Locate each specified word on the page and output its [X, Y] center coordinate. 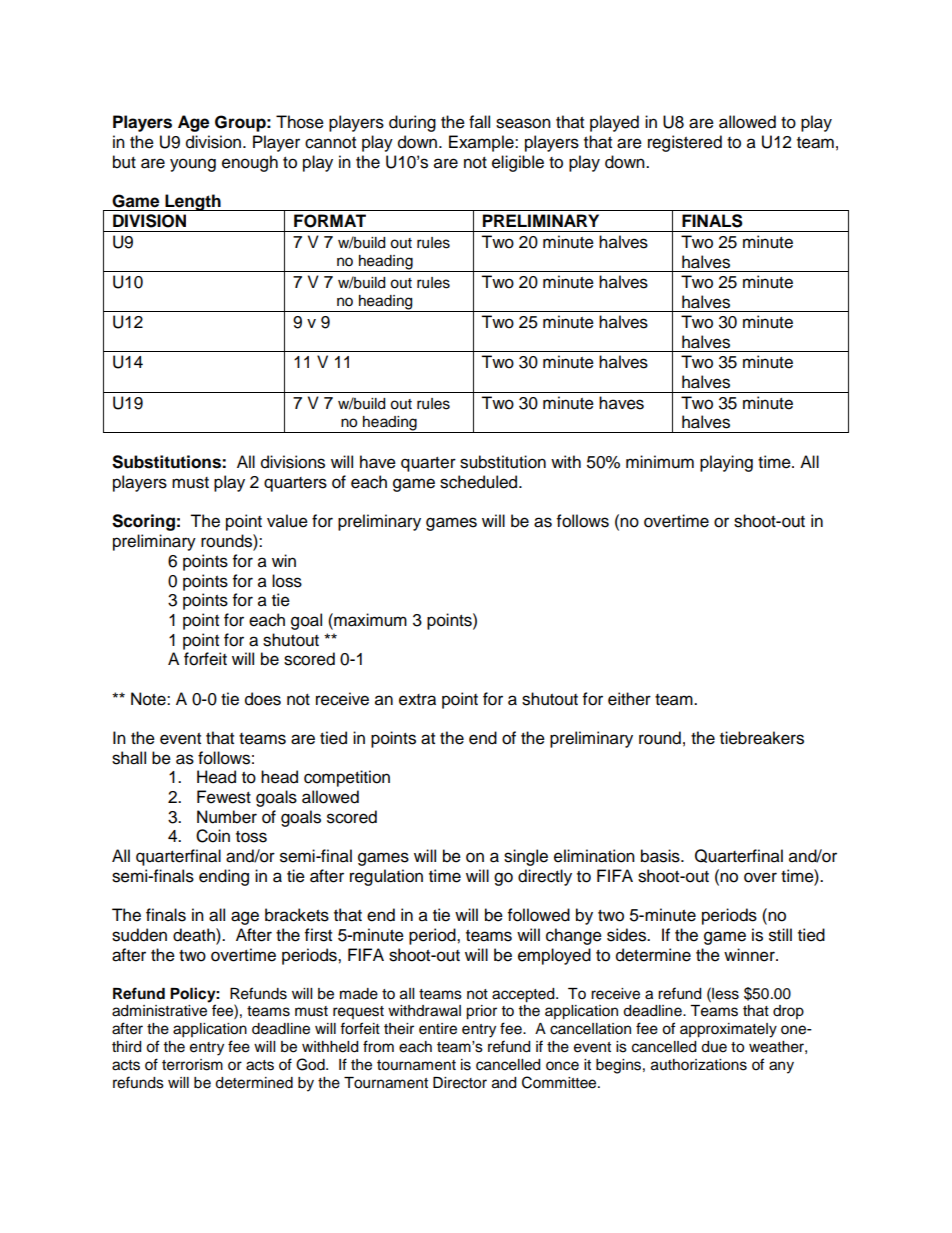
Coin [213, 836]
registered [685, 143]
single [526, 857]
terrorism [192, 1065]
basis [661, 856]
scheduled [480, 482]
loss [287, 581]
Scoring [143, 522]
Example [482, 143]
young [193, 165]
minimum [660, 462]
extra [417, 700]
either [629, 699]
